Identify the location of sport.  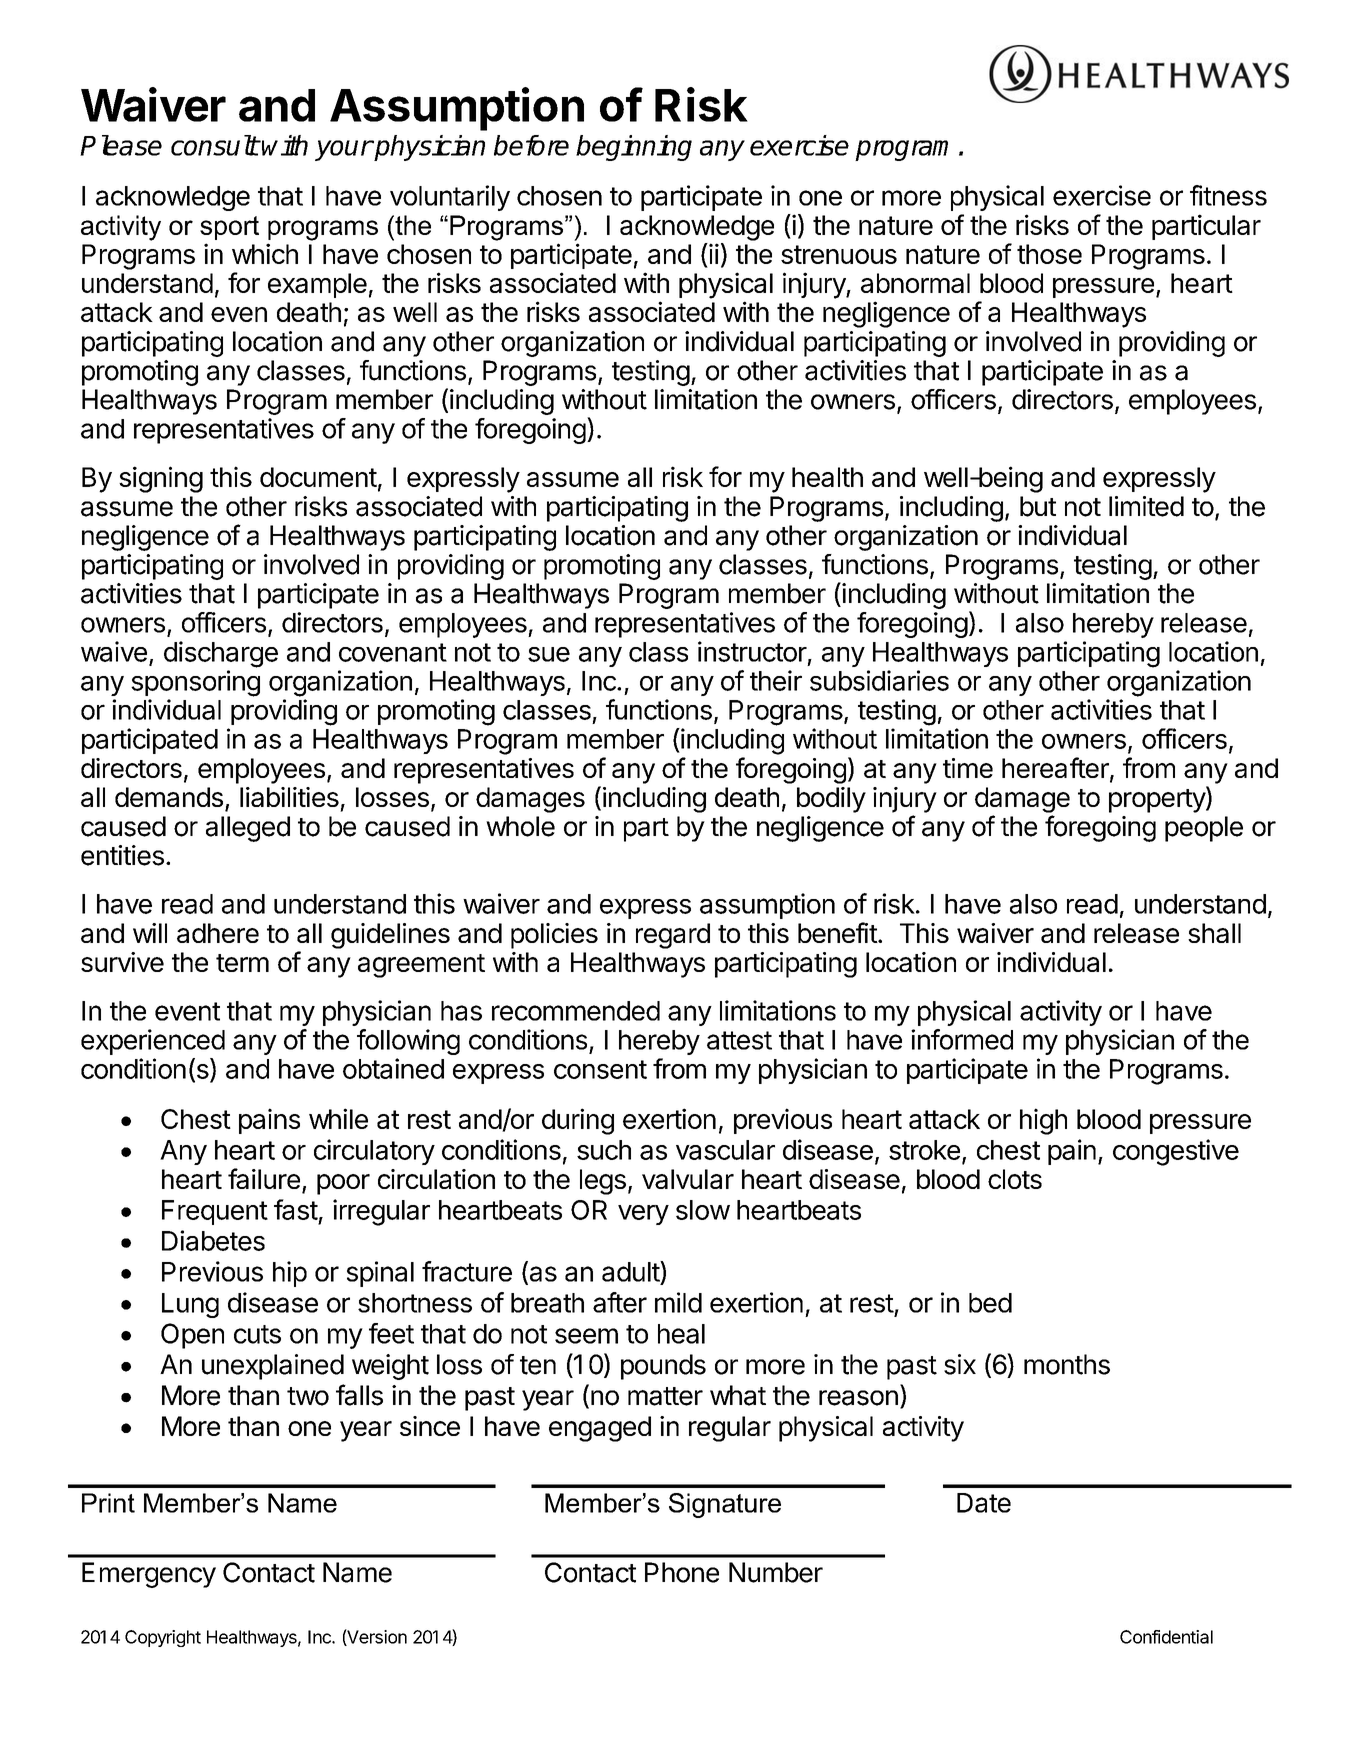
(229, 228).
